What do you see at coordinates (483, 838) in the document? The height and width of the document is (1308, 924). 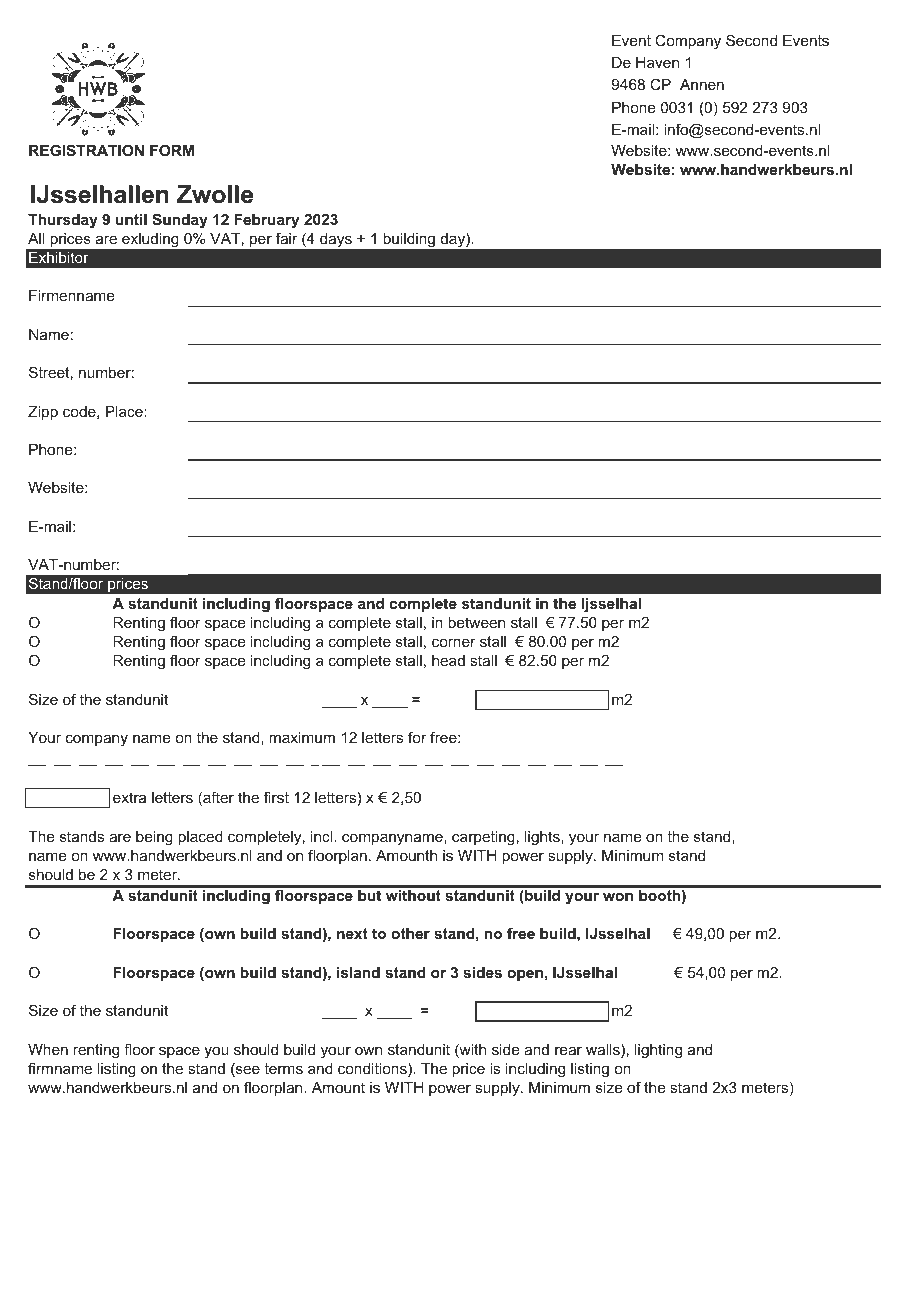 I see `carpeting` at bounding box center [483, 838].
